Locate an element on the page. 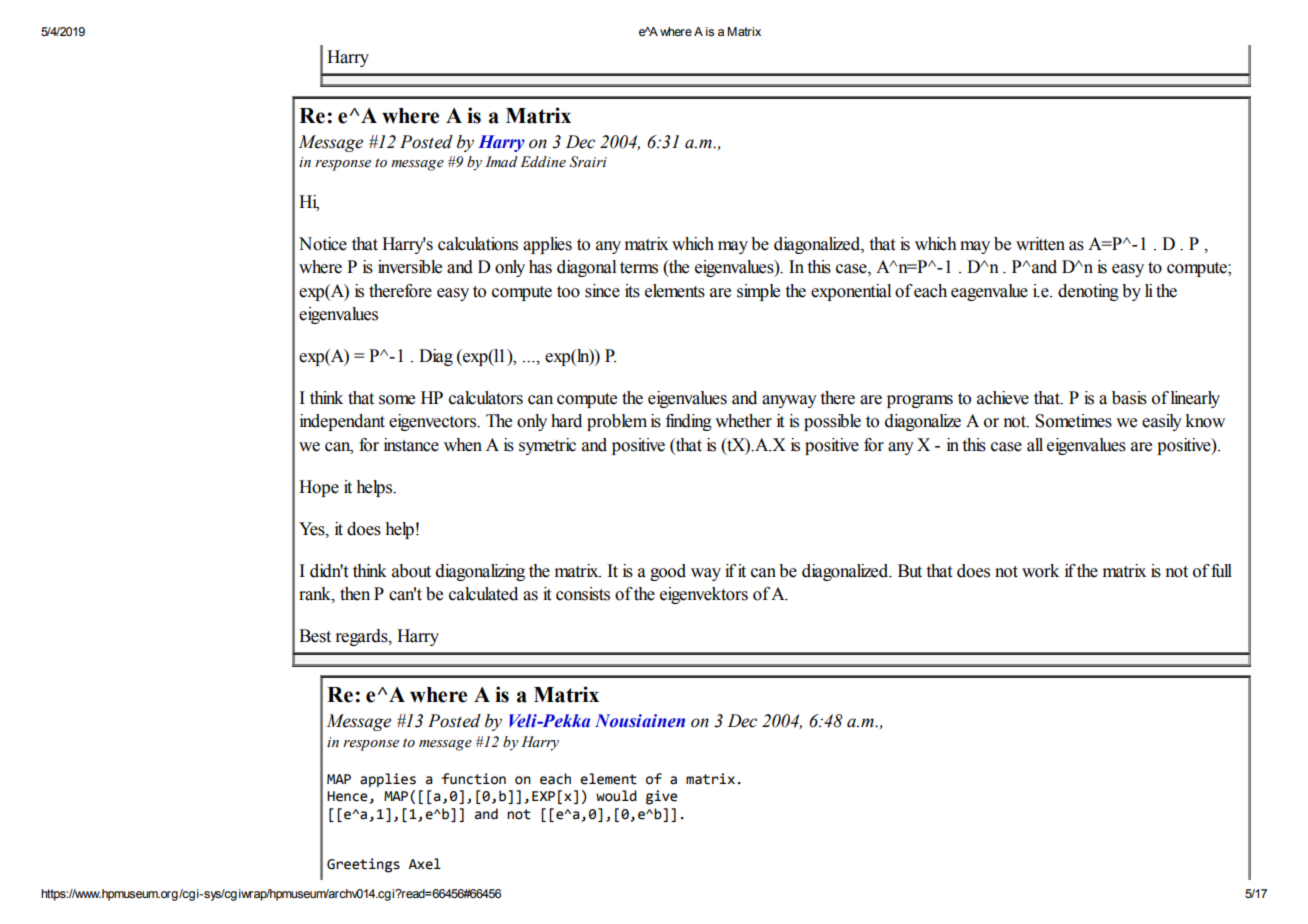 Image resolution: width=1308 pixels, height=924 pixels. Axel is located at coordinates (424, 864).
